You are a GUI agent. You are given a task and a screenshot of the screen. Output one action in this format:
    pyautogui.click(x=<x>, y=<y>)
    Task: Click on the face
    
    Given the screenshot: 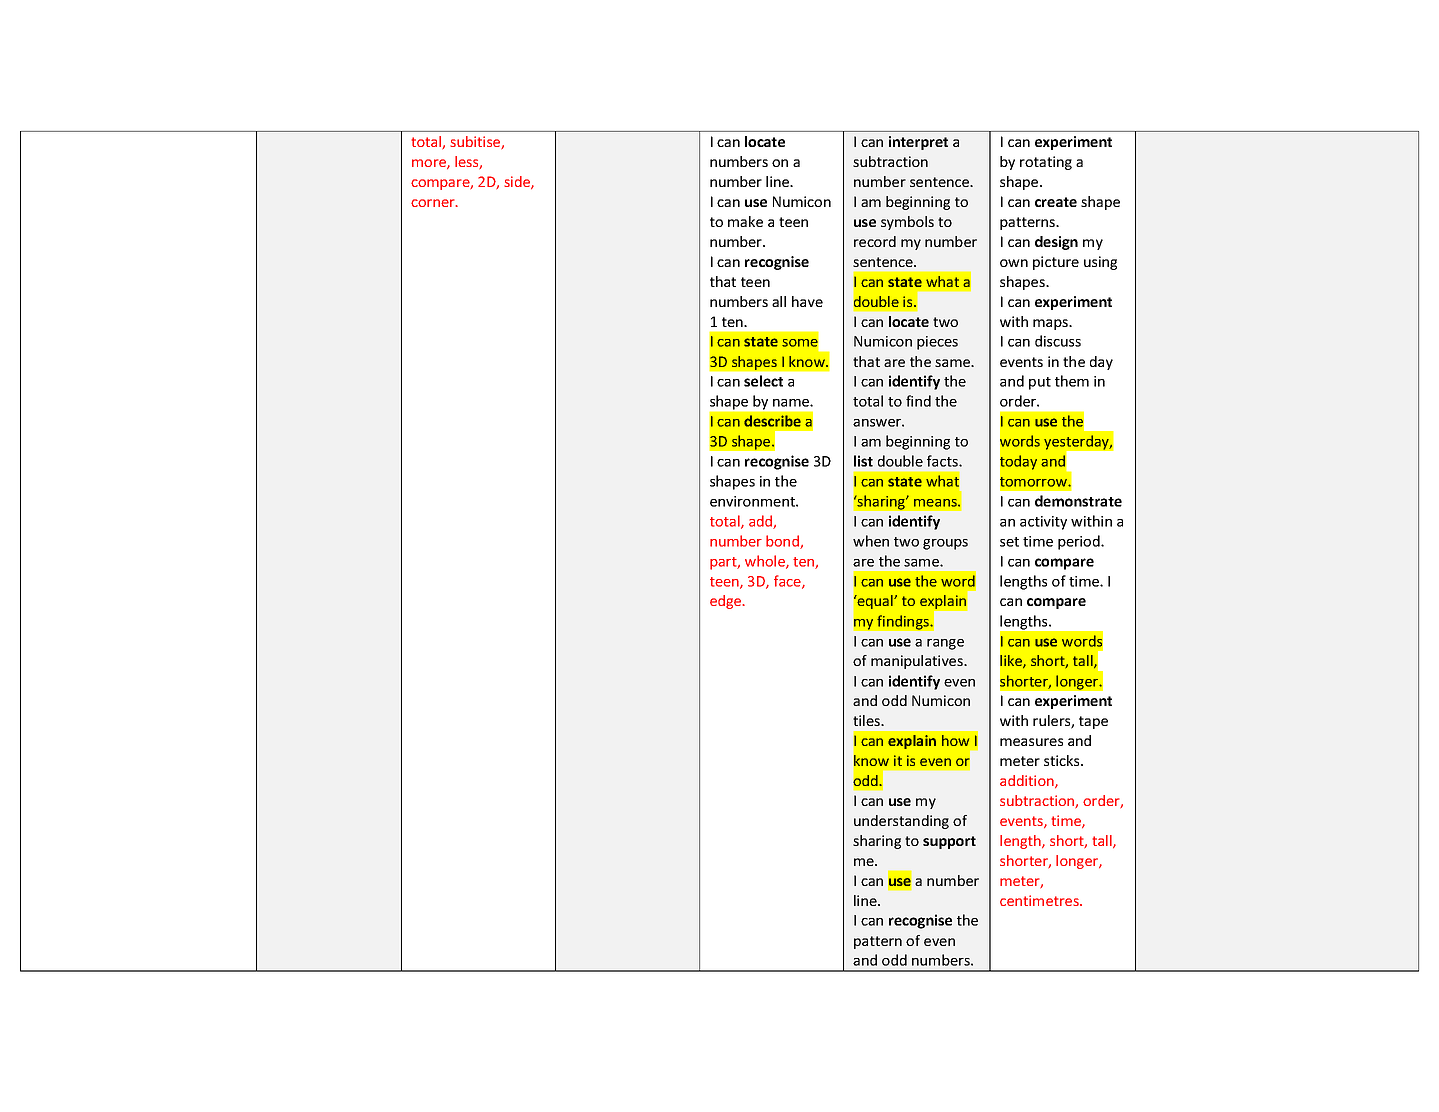 What is the action you would take?
    pyautogui.click(x=788, y=582)
